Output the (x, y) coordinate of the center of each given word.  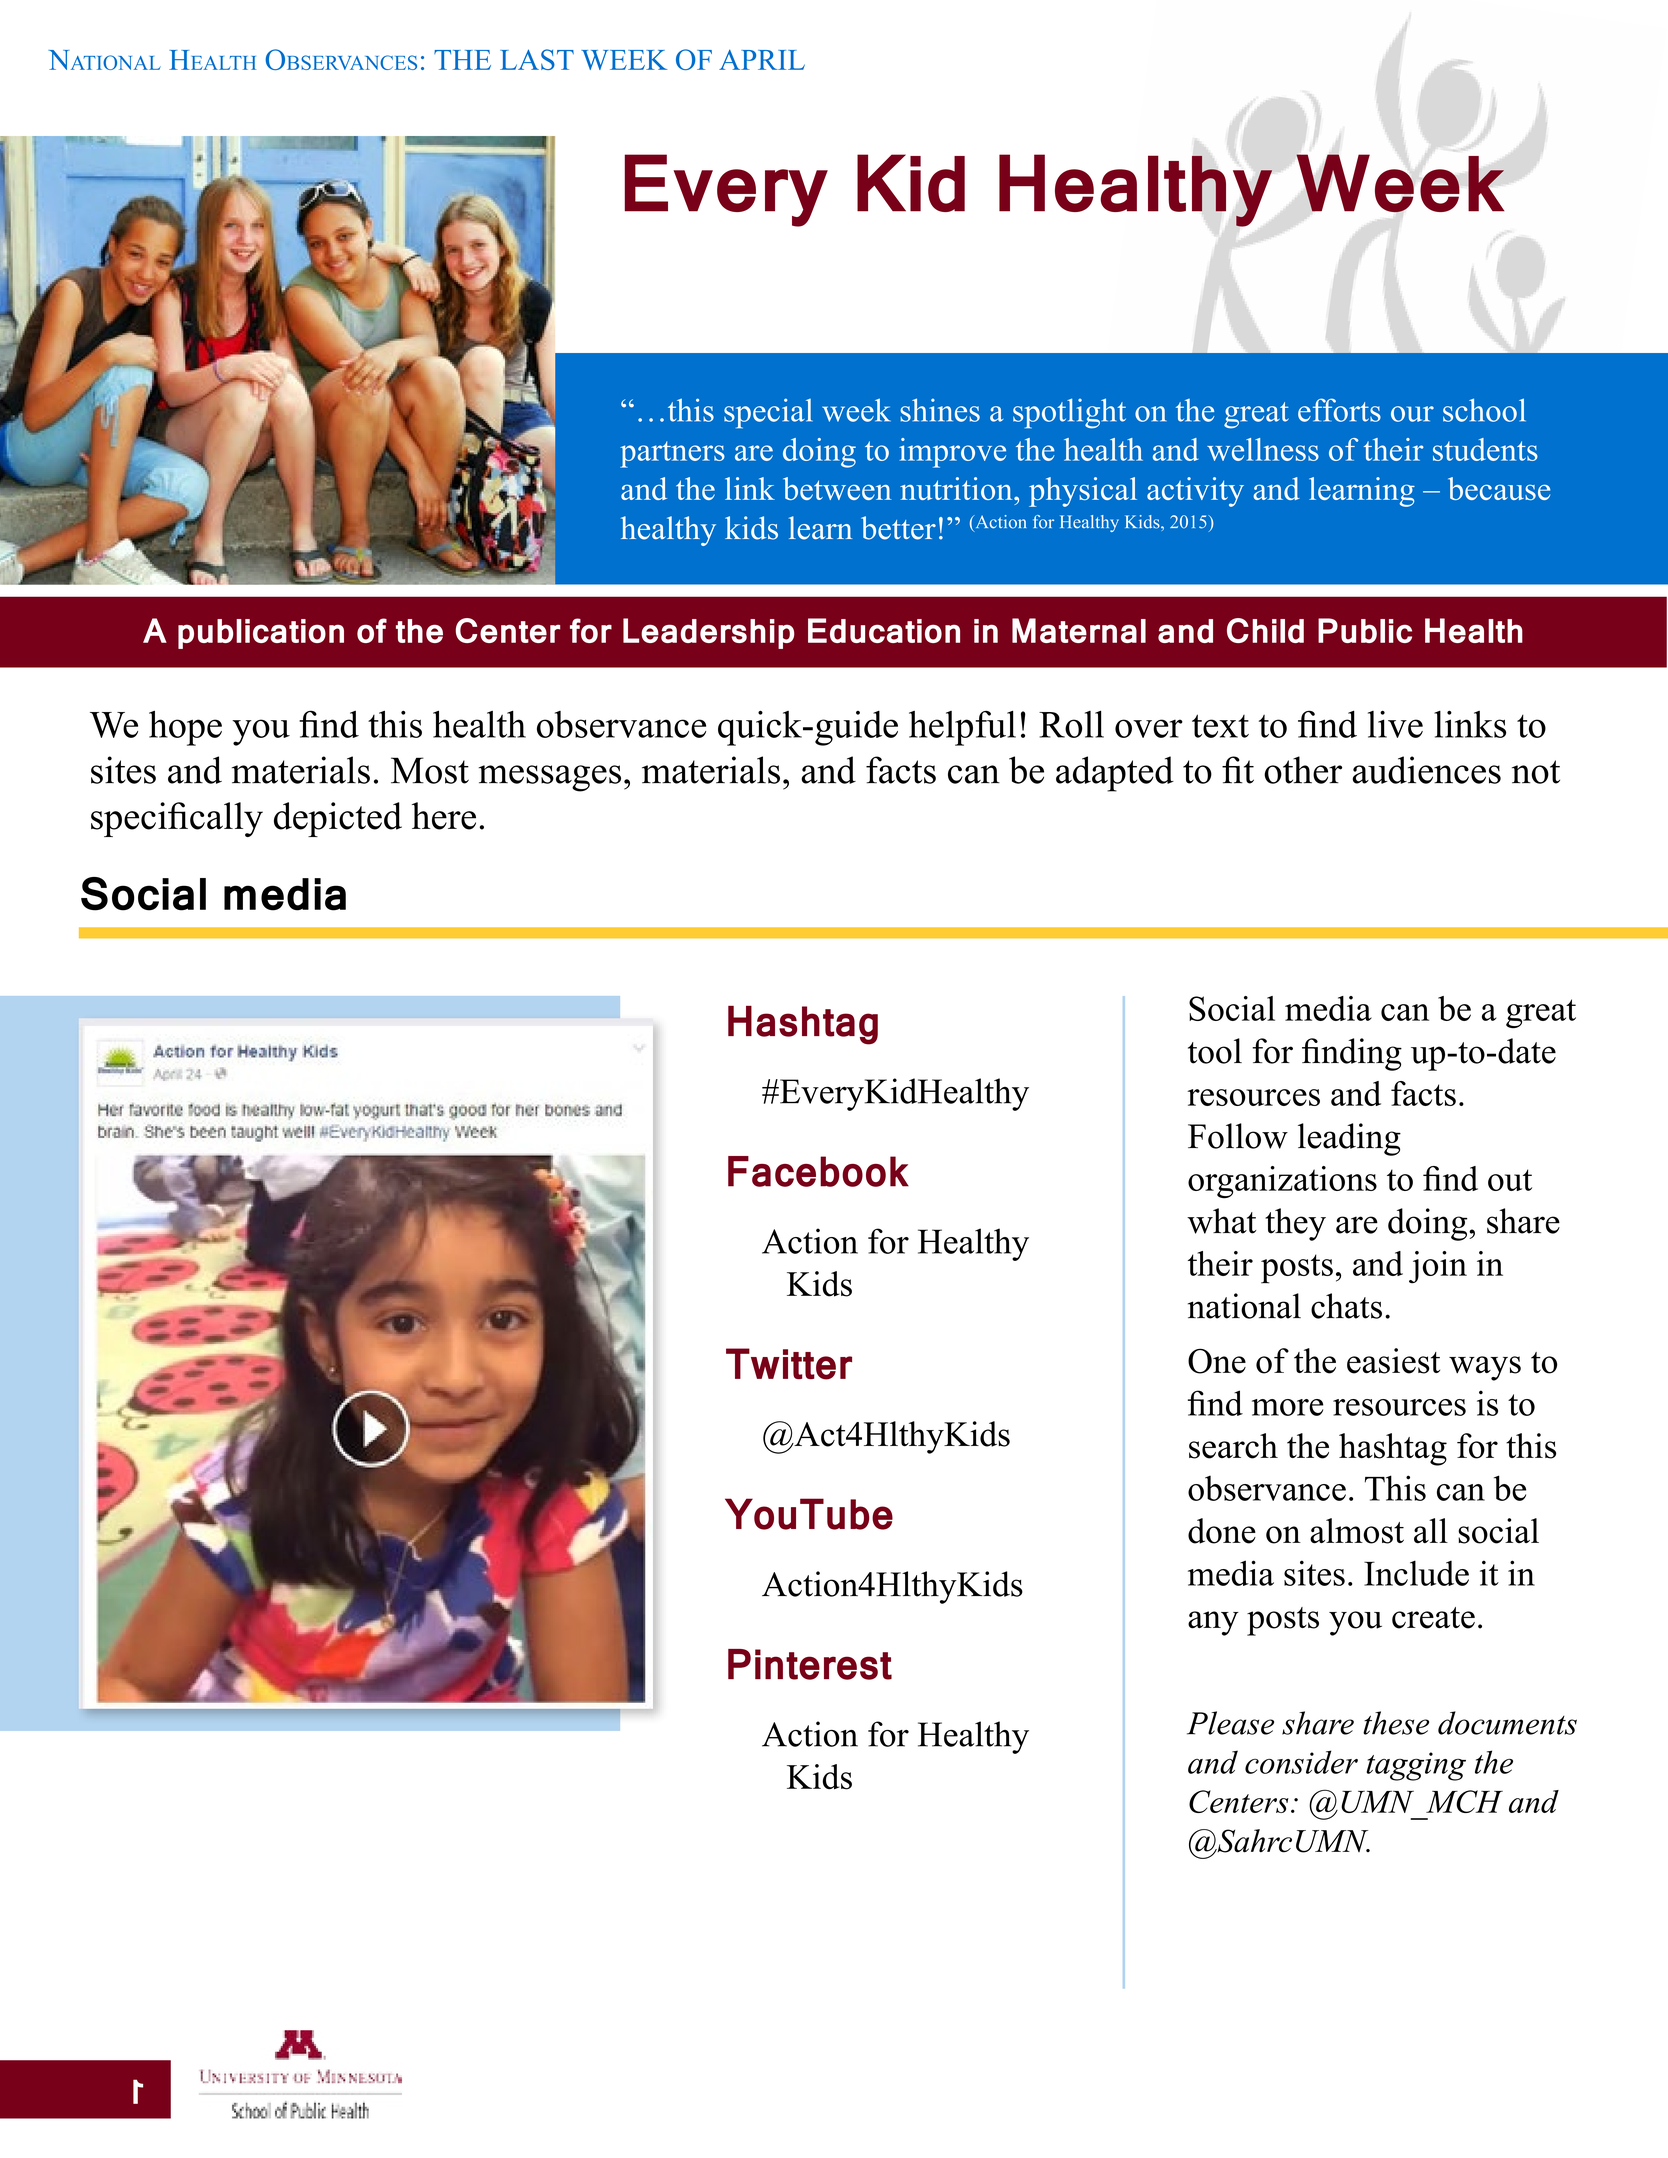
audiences (1426, 770)
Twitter (789, 1364)
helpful (962, 728)
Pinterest (810, 1664)
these (1396, 1723)
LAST (537, 59)
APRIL (762, 59)
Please (1230, 1723)
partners (672, 454)
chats (1346, 1306)
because (1499, 488)
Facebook (818, 1171)
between (837, 488)
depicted (338, 819)
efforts (1339, 410)
